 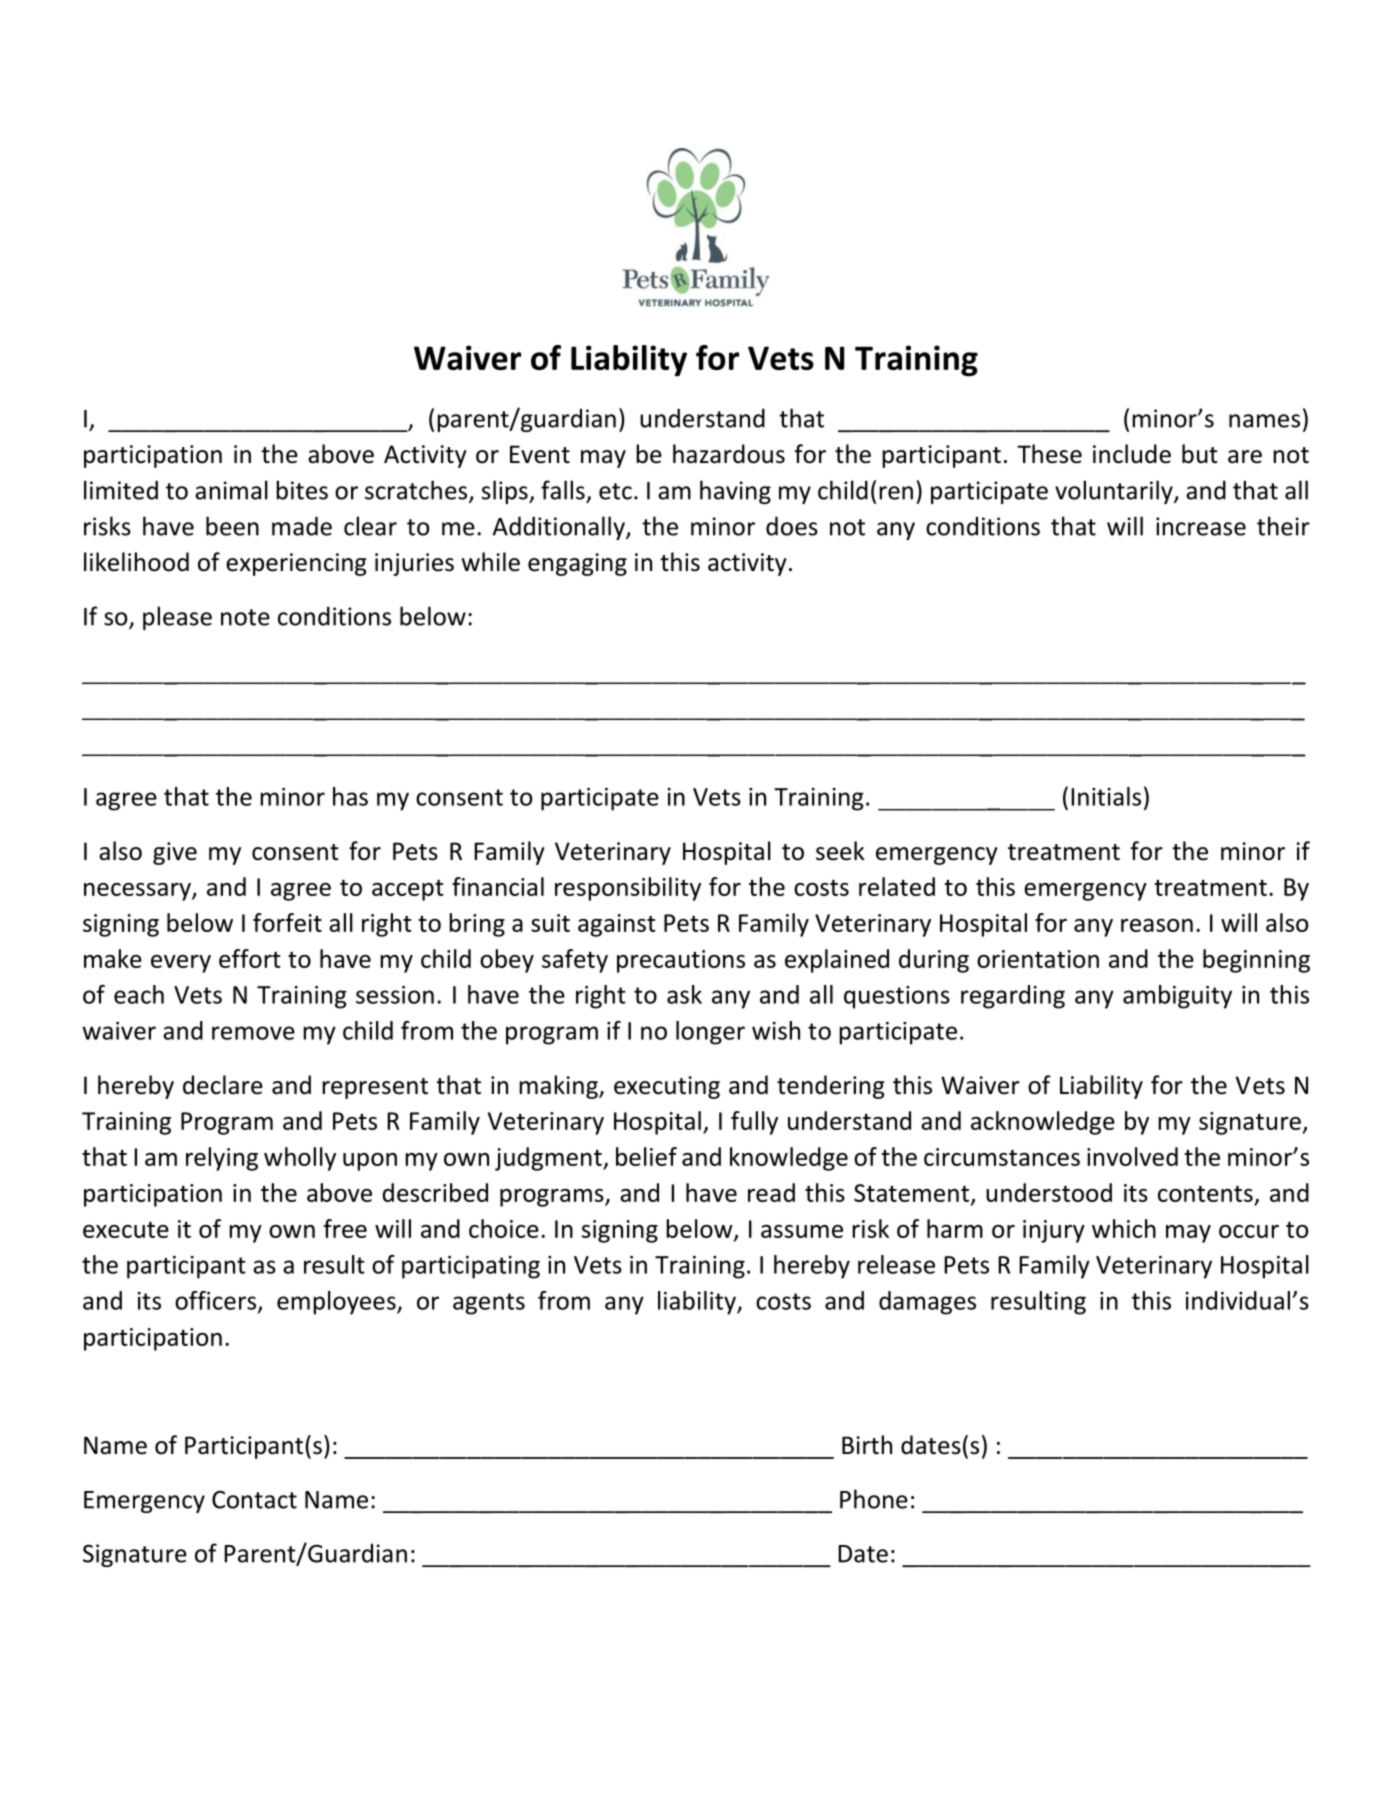 I want to click on belief, so click(x=646, y=1156).
